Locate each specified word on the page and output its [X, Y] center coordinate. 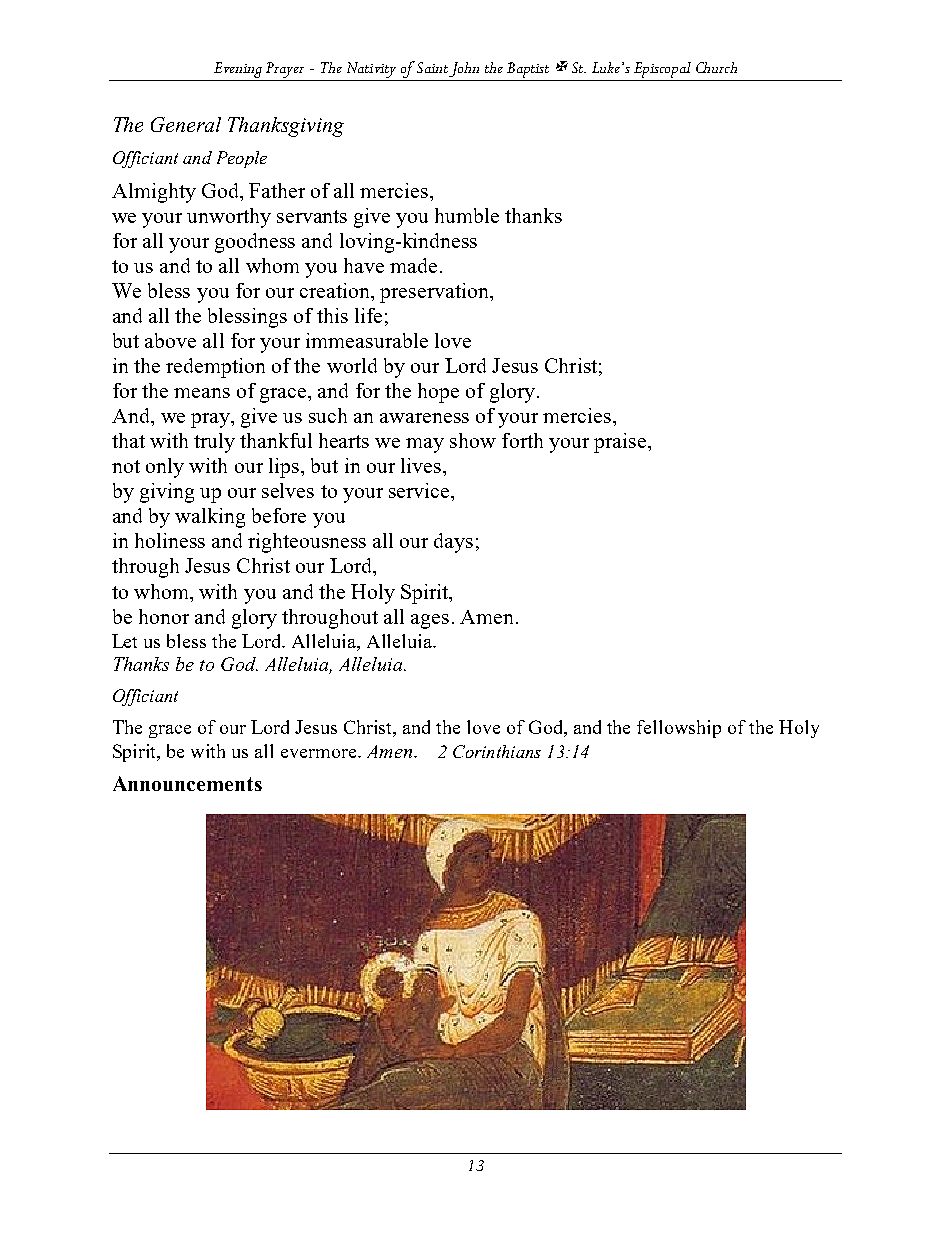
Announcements [187, 783]
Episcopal [662, 70]
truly [214, 443]
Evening [238, 70]
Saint [432, 67]
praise [620, 443]
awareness [424, 418]
